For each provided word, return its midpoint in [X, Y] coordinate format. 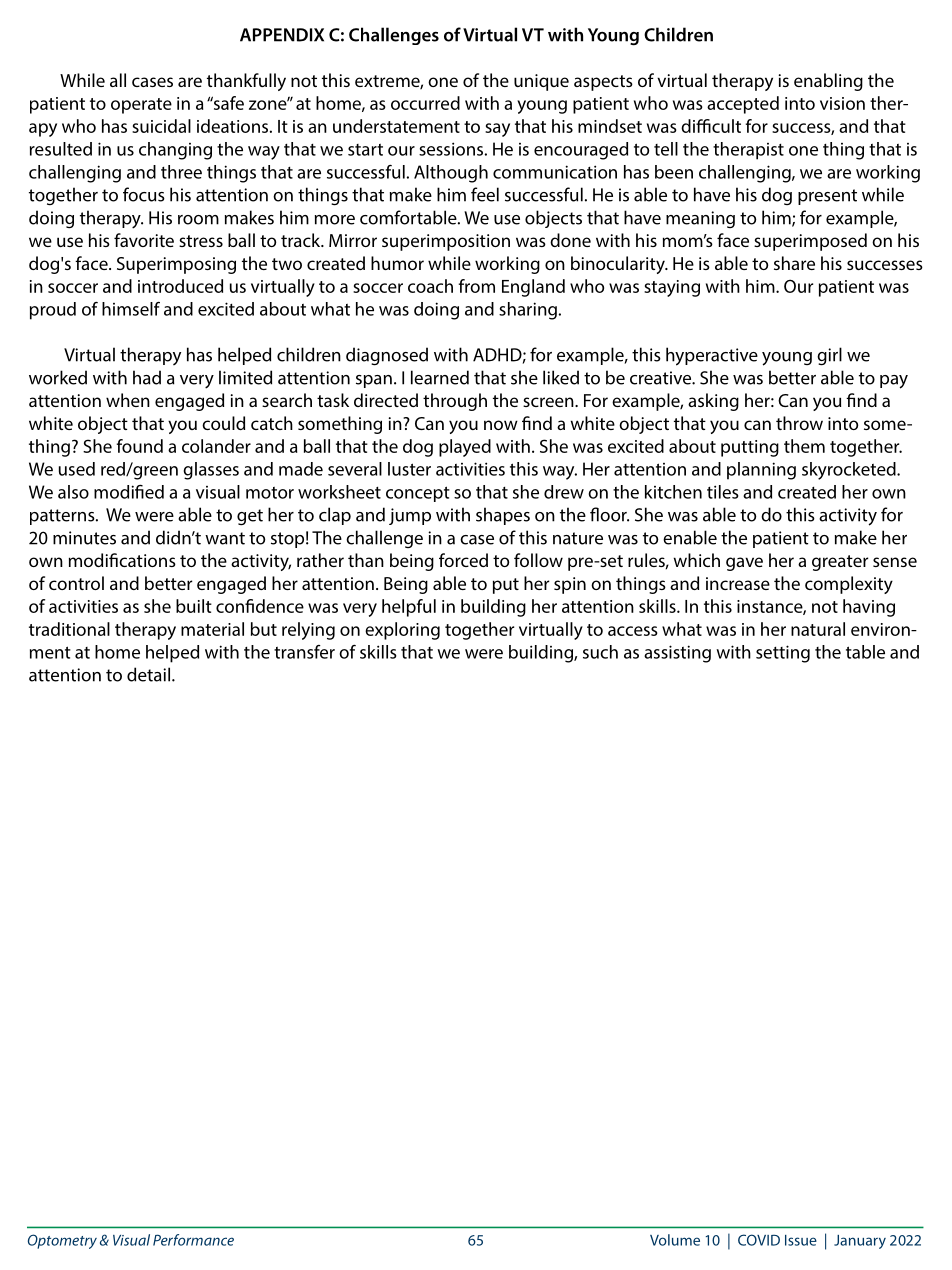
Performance [193, 1240]
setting [783, 654]
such [600, 652]
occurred [425, 103]
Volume [675, 1240]
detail [148, 674]
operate [141, 106]
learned [440, 377]
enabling [828, 82]
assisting [677, 654]
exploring [402, 631]
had [147, 377]
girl [829, 356]
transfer [304, 652]
